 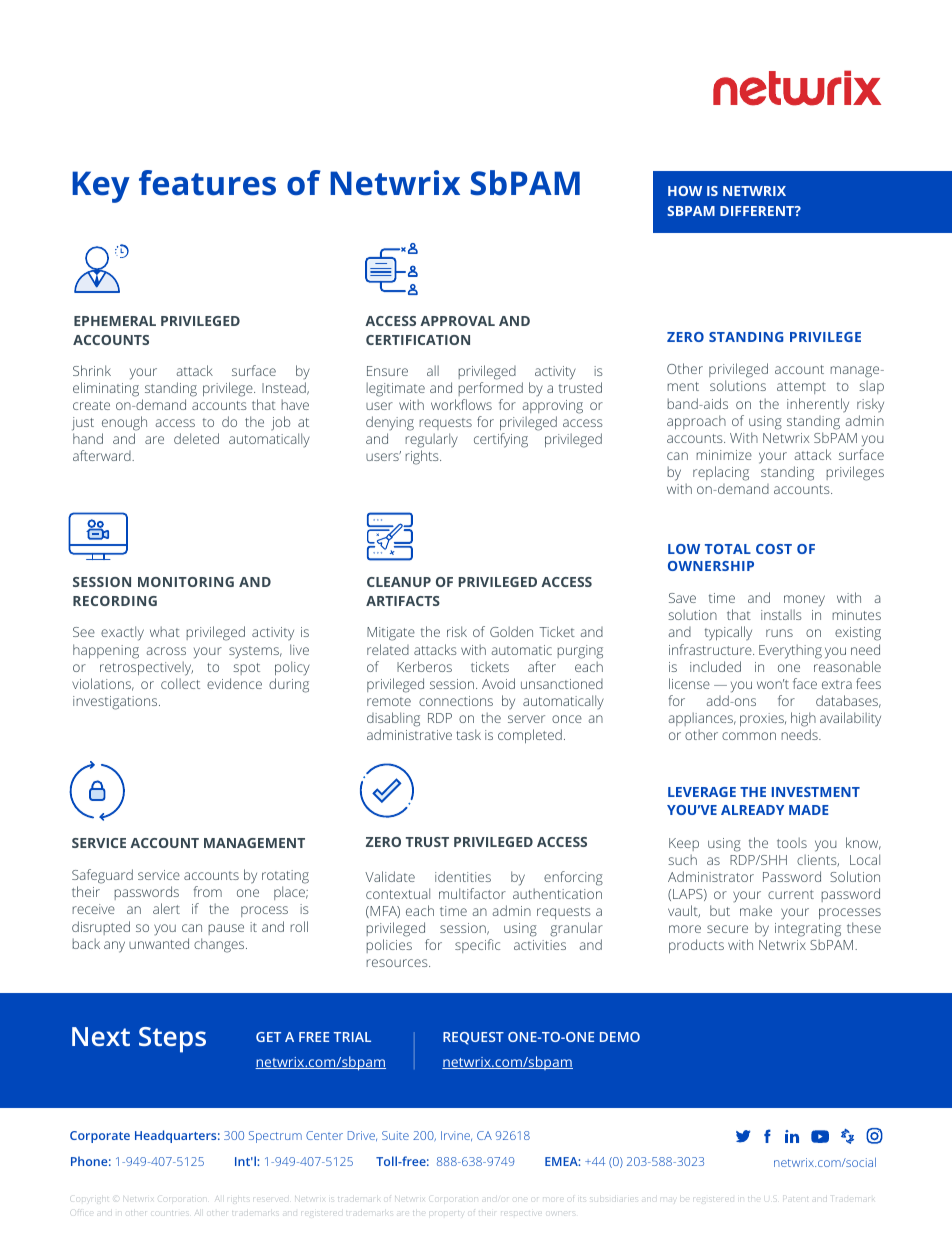 I want to click on APPROVAL, so click(x=457, y=321).
